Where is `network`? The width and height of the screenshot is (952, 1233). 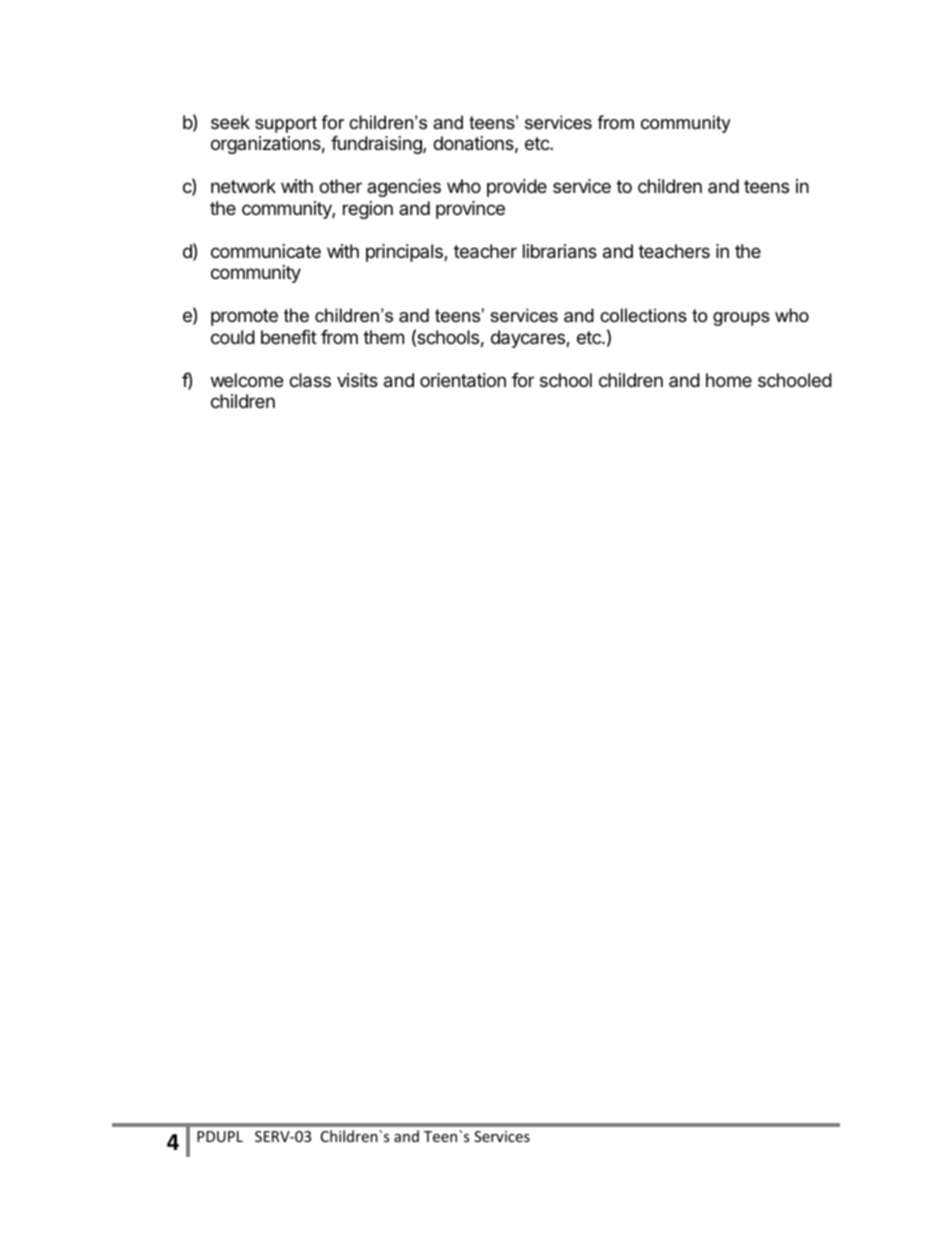
network is located at coordinates (243, 186).
